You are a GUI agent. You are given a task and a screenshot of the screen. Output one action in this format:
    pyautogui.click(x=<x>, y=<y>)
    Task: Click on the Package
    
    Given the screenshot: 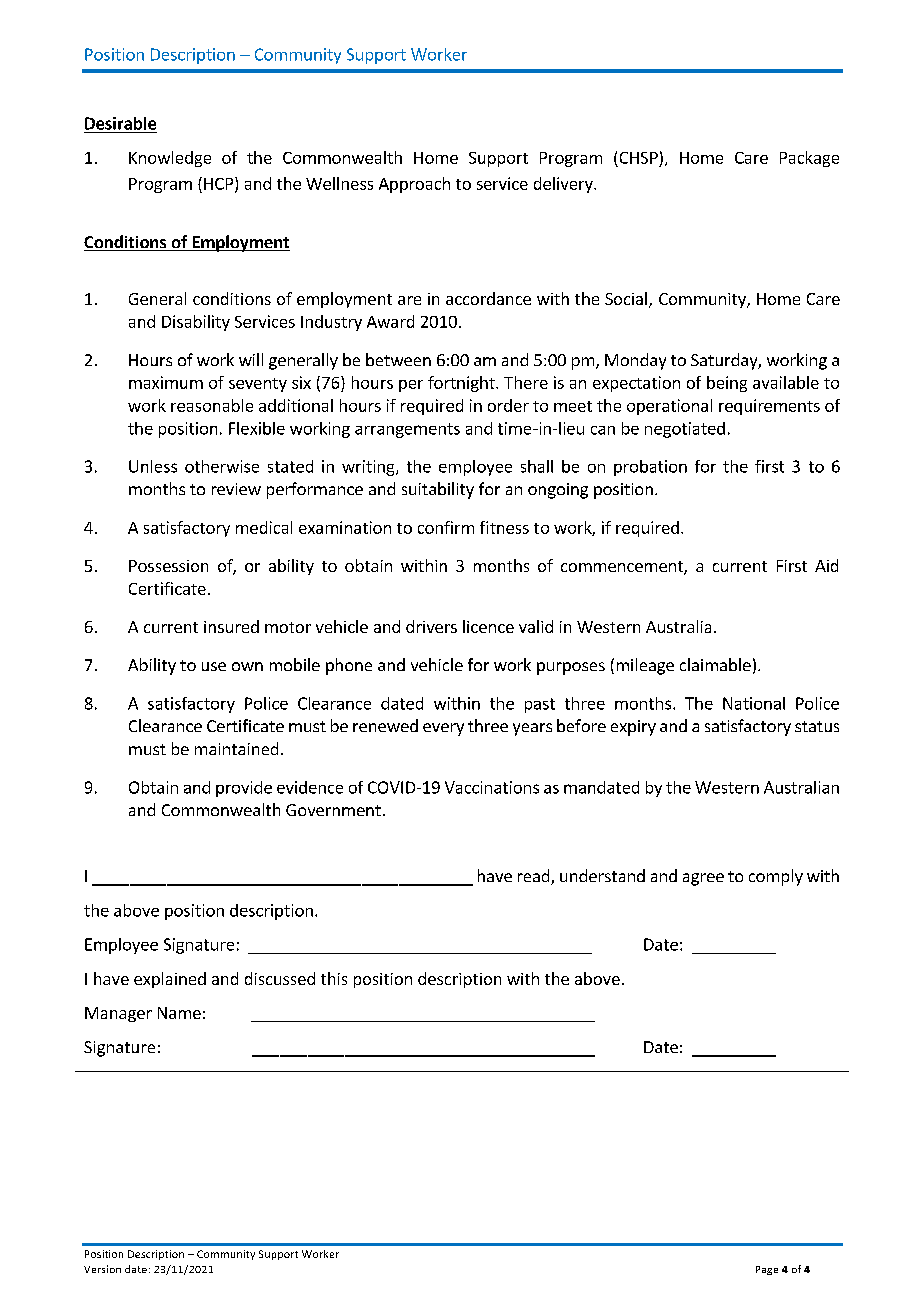 What is the action you would take?
    pyautogui.click(x=809, y=159)
